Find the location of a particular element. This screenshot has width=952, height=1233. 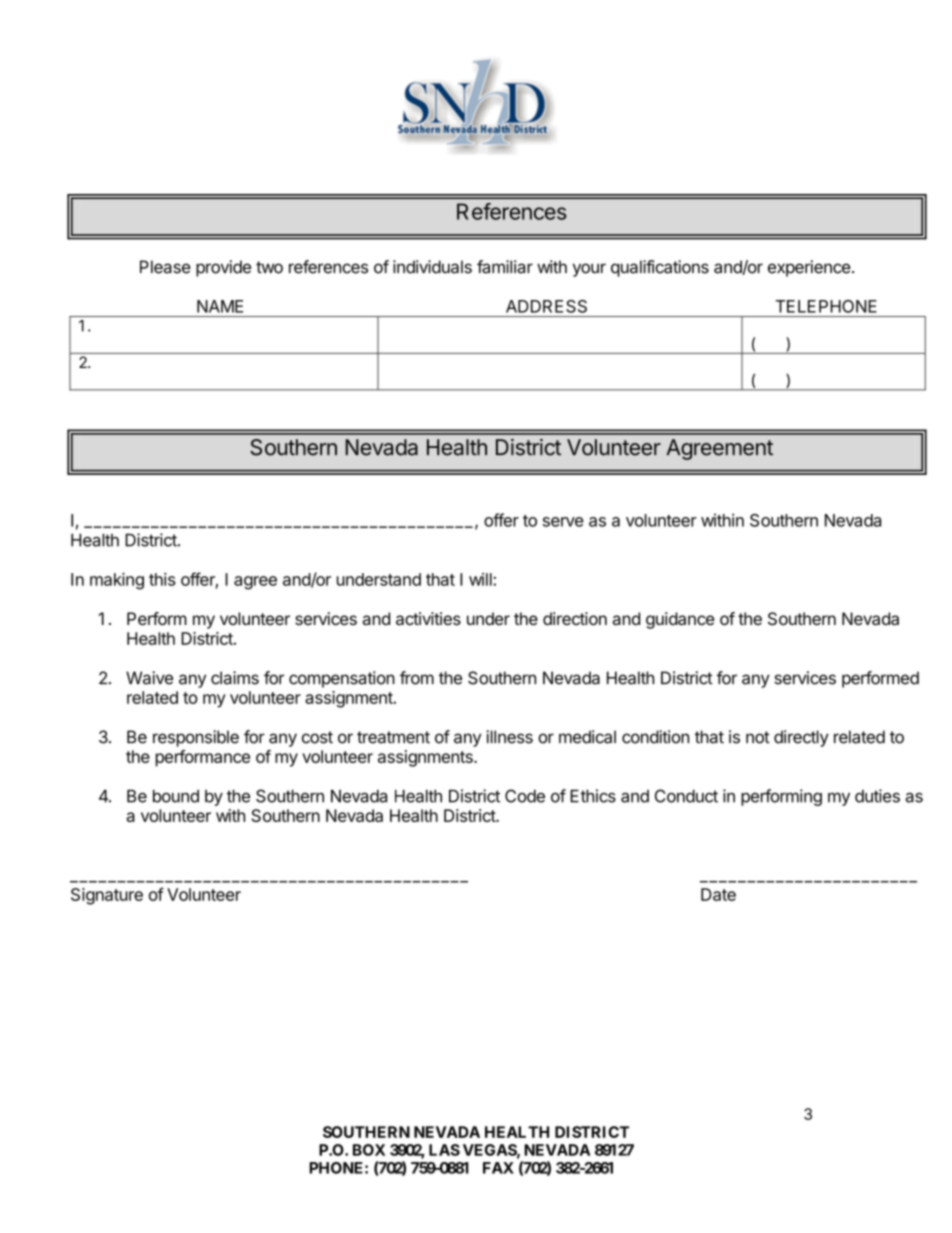

Date is located at coordinates (718, 894).
